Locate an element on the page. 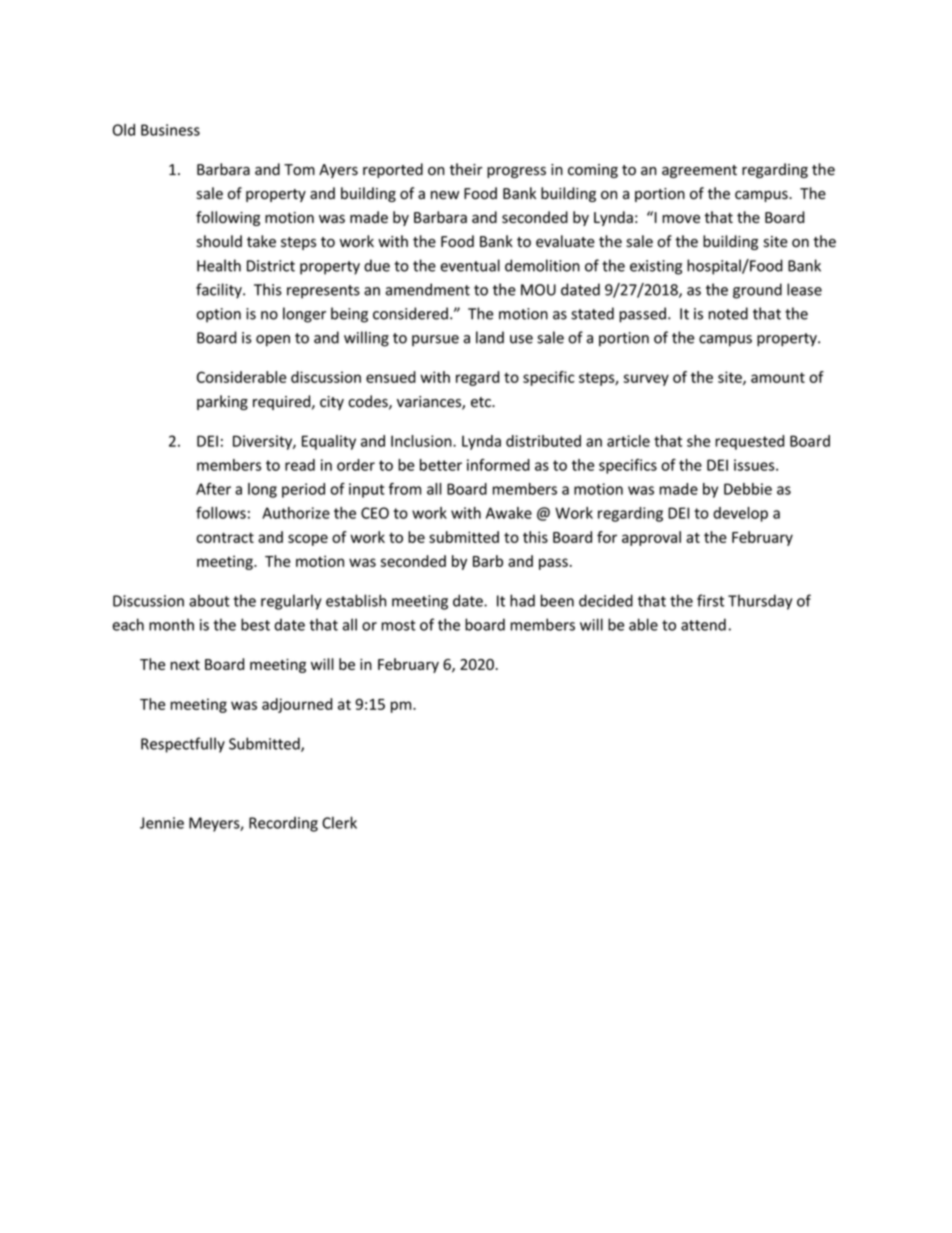  Jennie is located at coordinates (162, 823).
